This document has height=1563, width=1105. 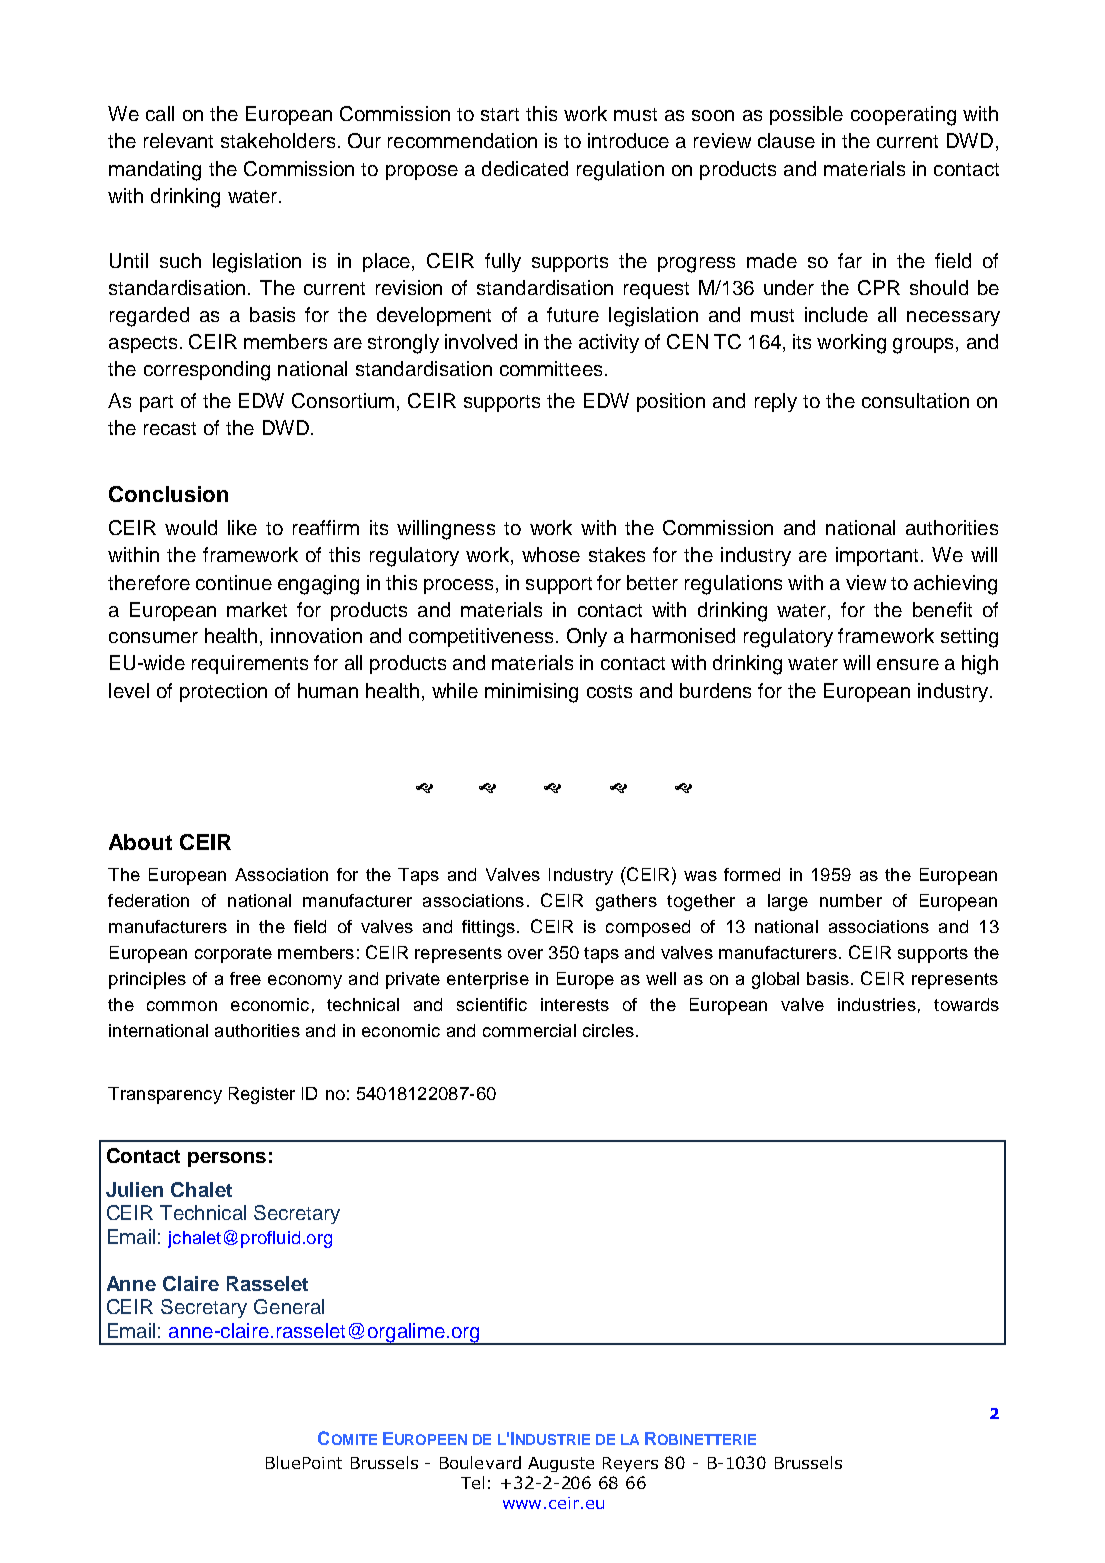 I want to click on General, so click(x=289, y=1306).
